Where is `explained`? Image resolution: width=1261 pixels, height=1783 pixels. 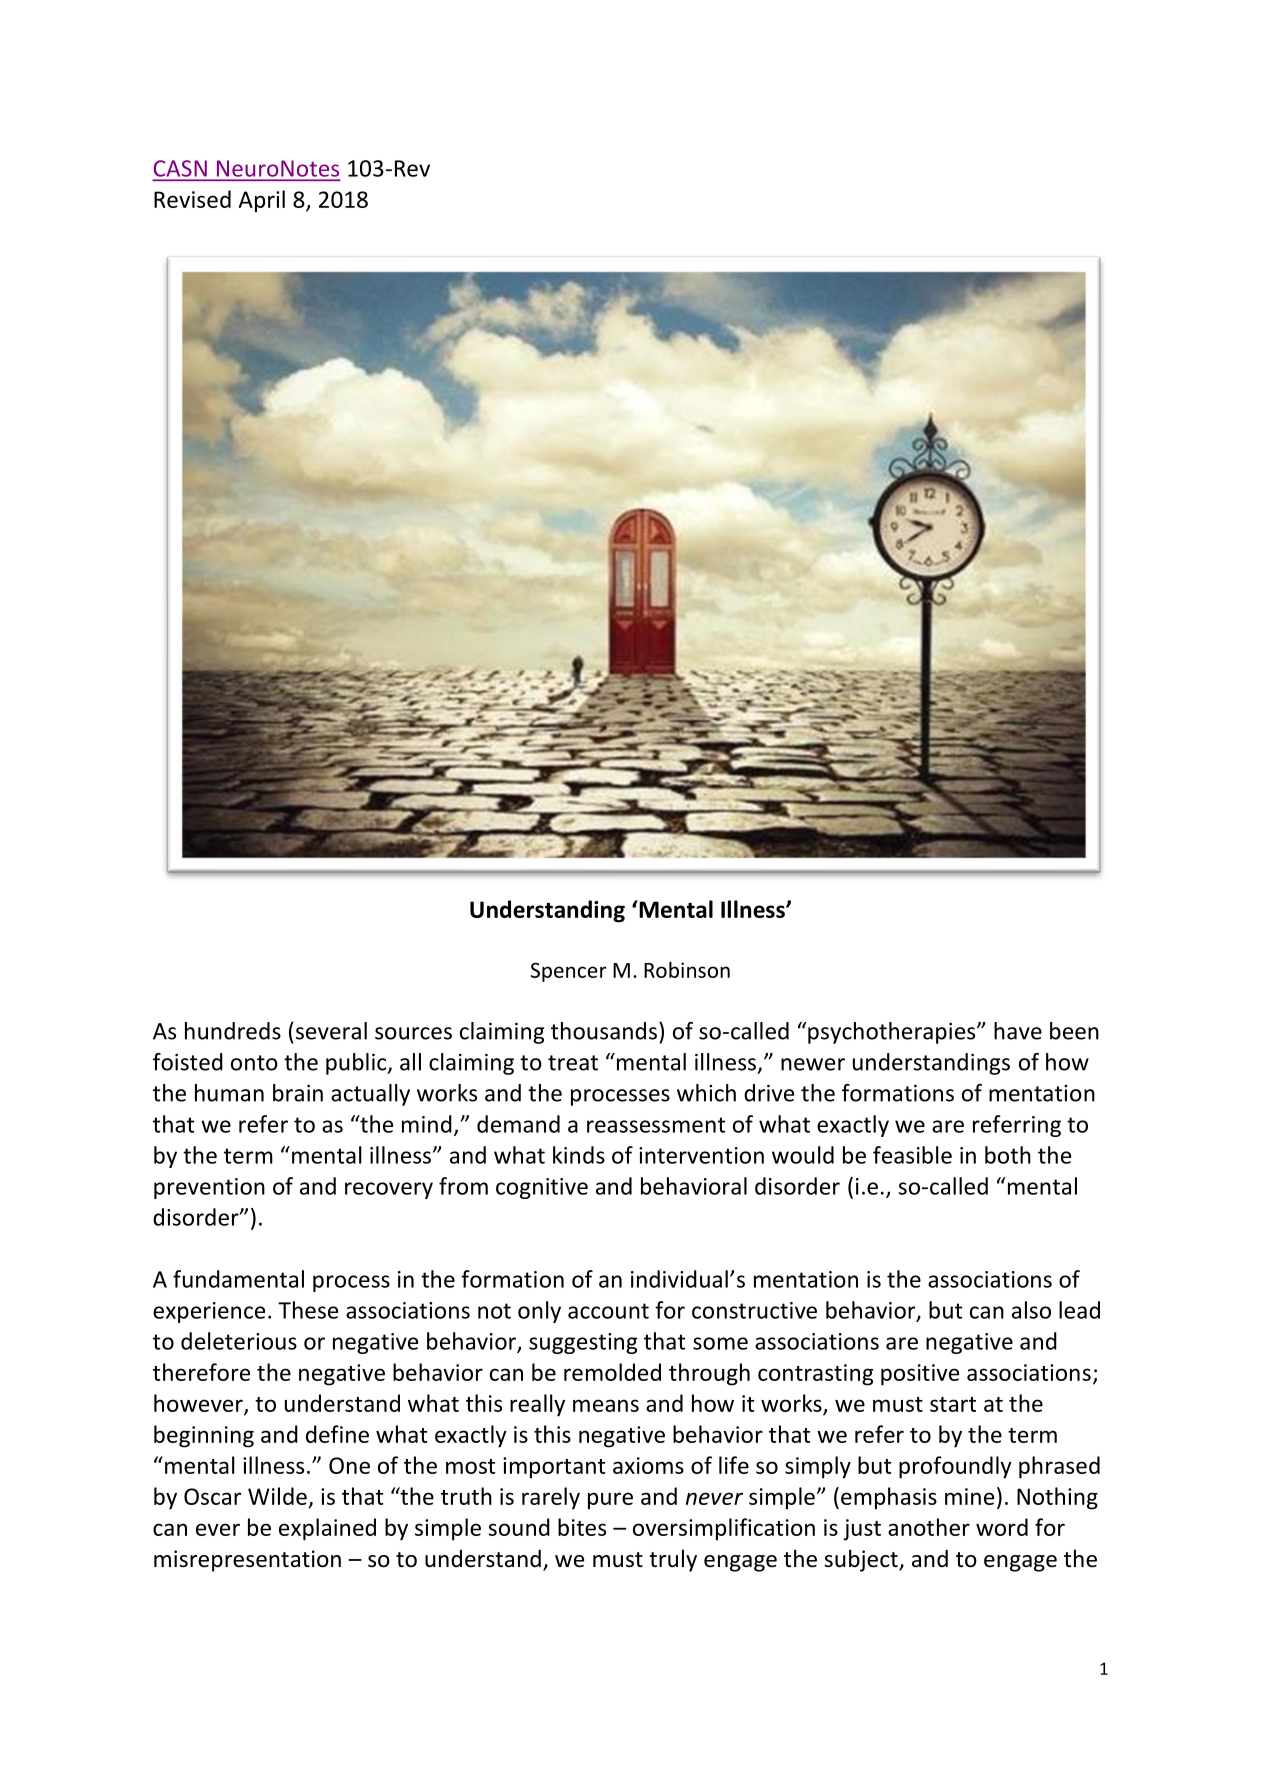 explained is located at coordinates (327, 1529).
